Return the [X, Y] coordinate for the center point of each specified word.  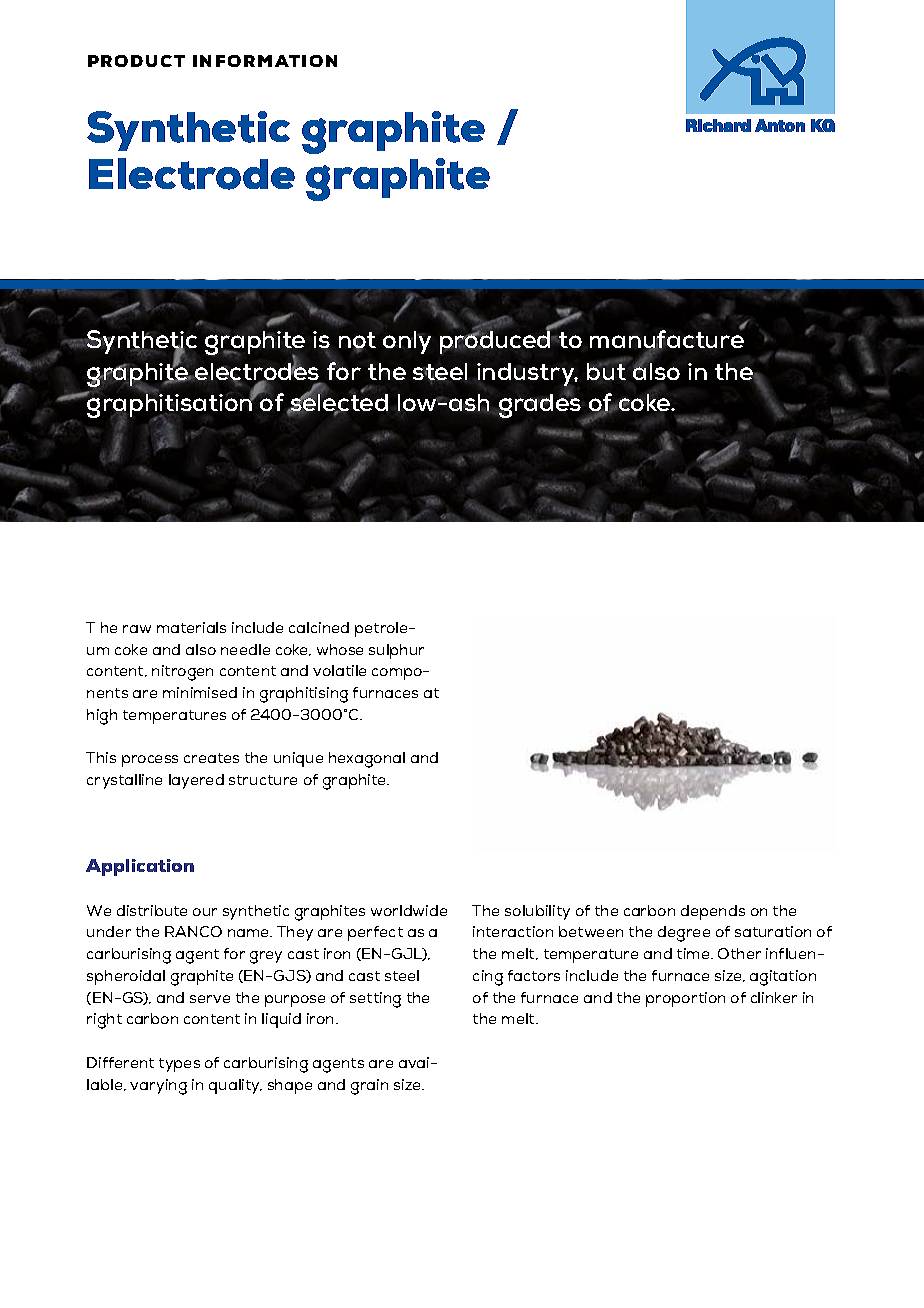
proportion [685, 999]
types [179, 1065]
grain [369, 1087]
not [357, 342]
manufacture [667, 340]
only [407, 342]
